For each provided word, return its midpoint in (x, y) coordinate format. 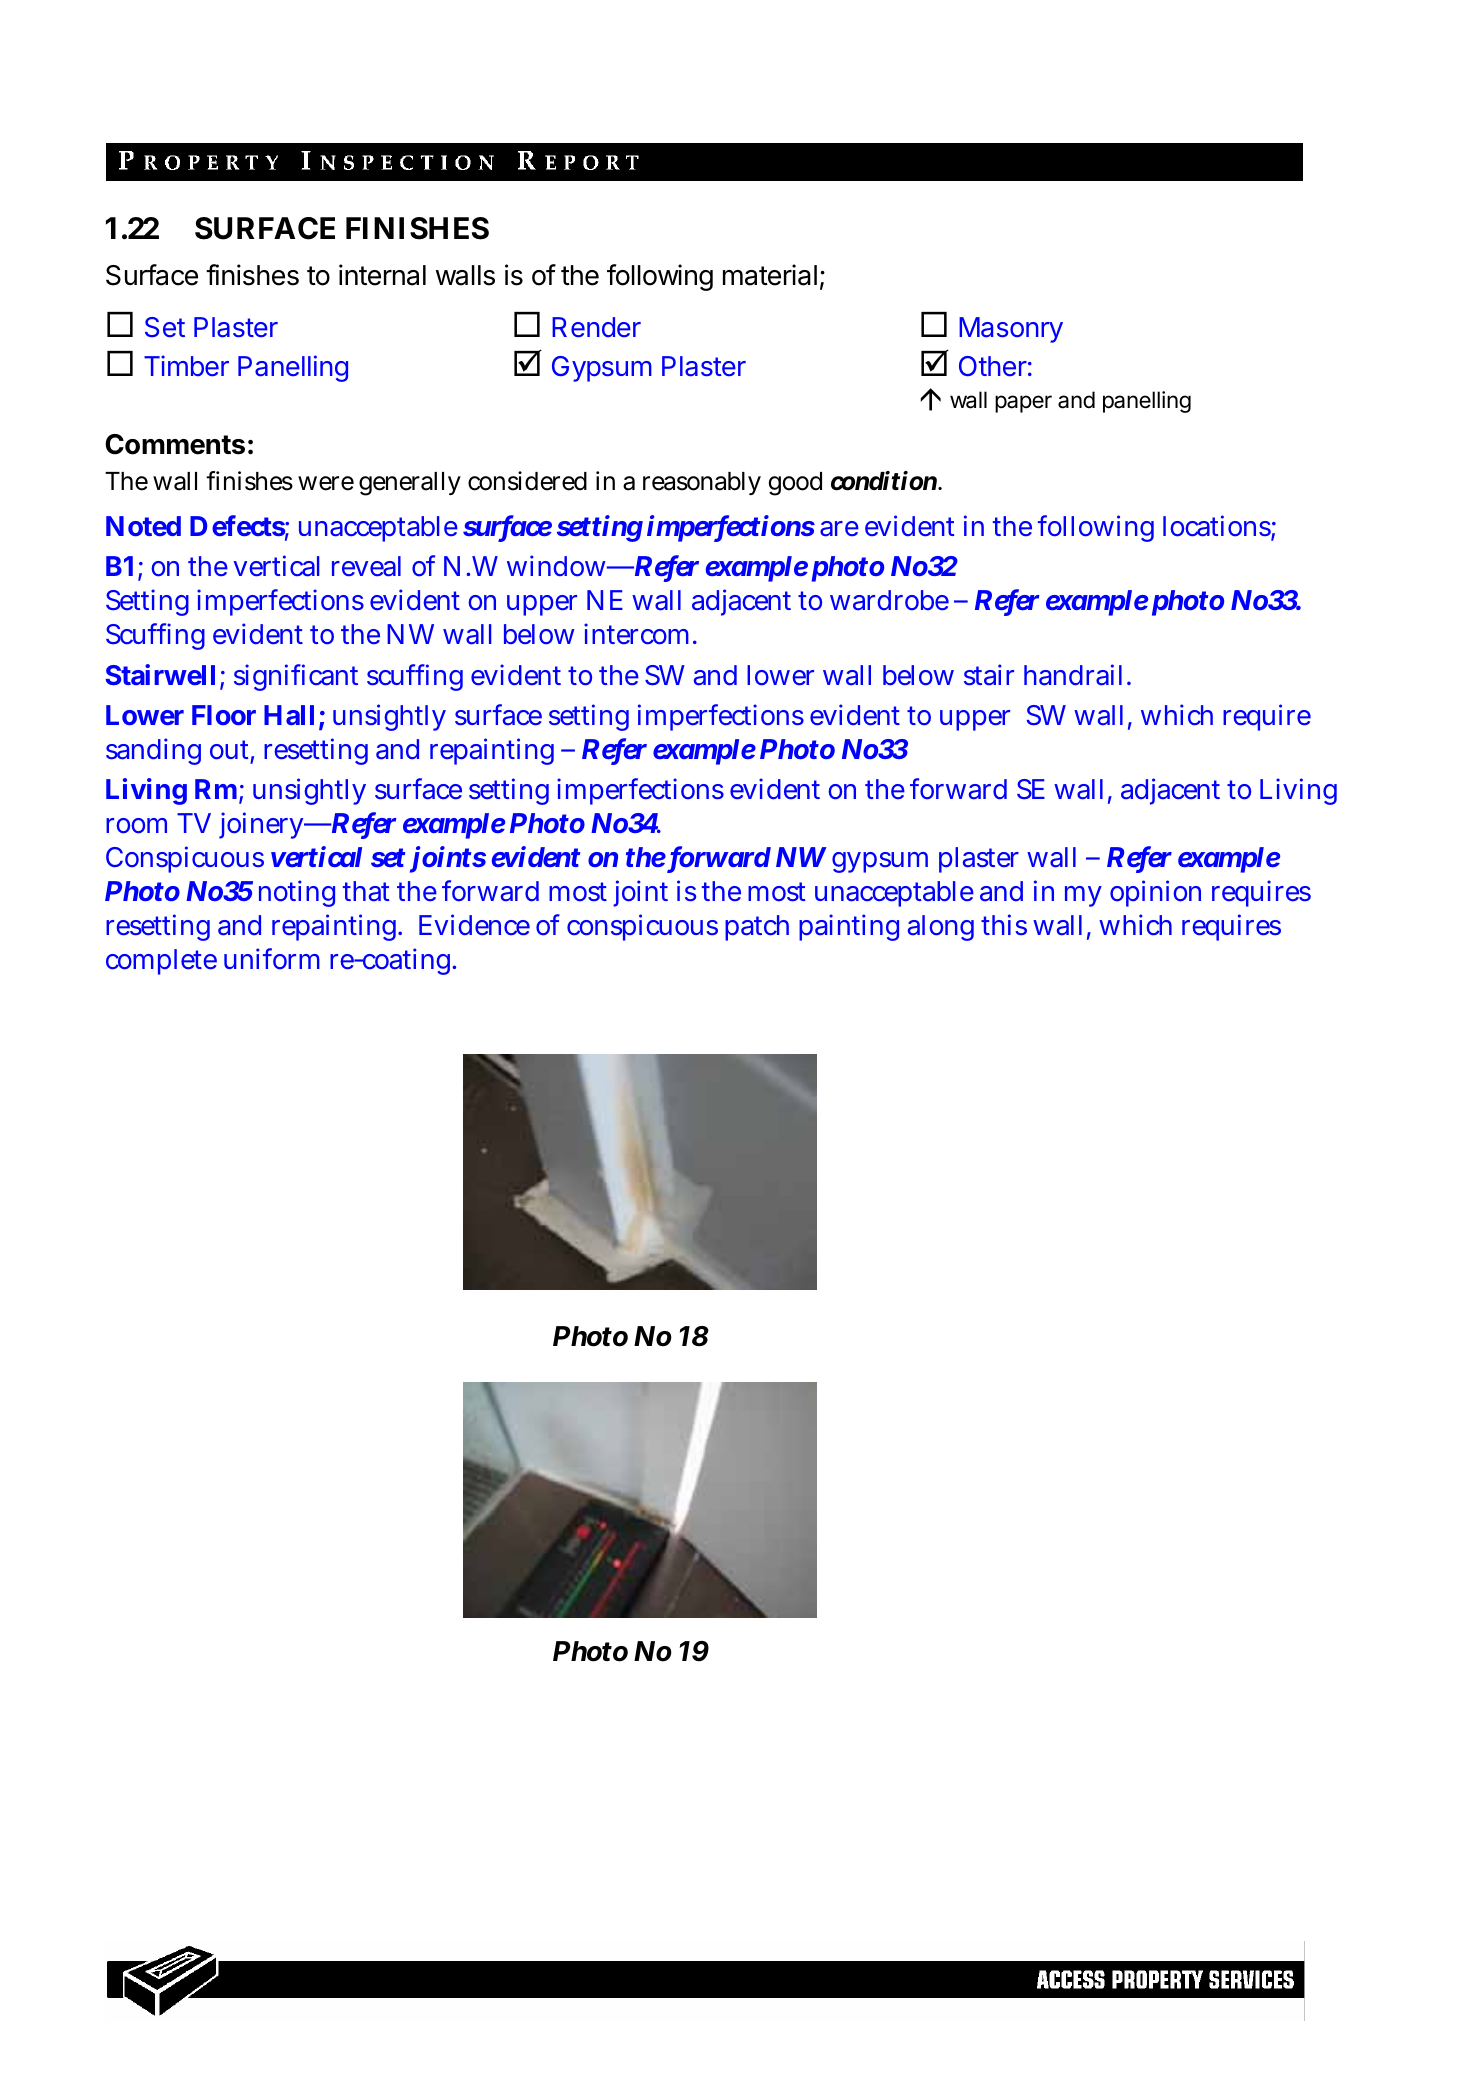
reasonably (702, 483)
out (229, 750)
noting (297, 893)
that (366, 891)
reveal (366, 566)
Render (596, 327)
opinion (1155, 893)
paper (1023, 404)
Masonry (1011, 330)
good (795, 484)
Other (993, 366)
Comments (175, 444)
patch (757, 928)
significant (296, 677)
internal (382, 275)
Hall (289, 715)
